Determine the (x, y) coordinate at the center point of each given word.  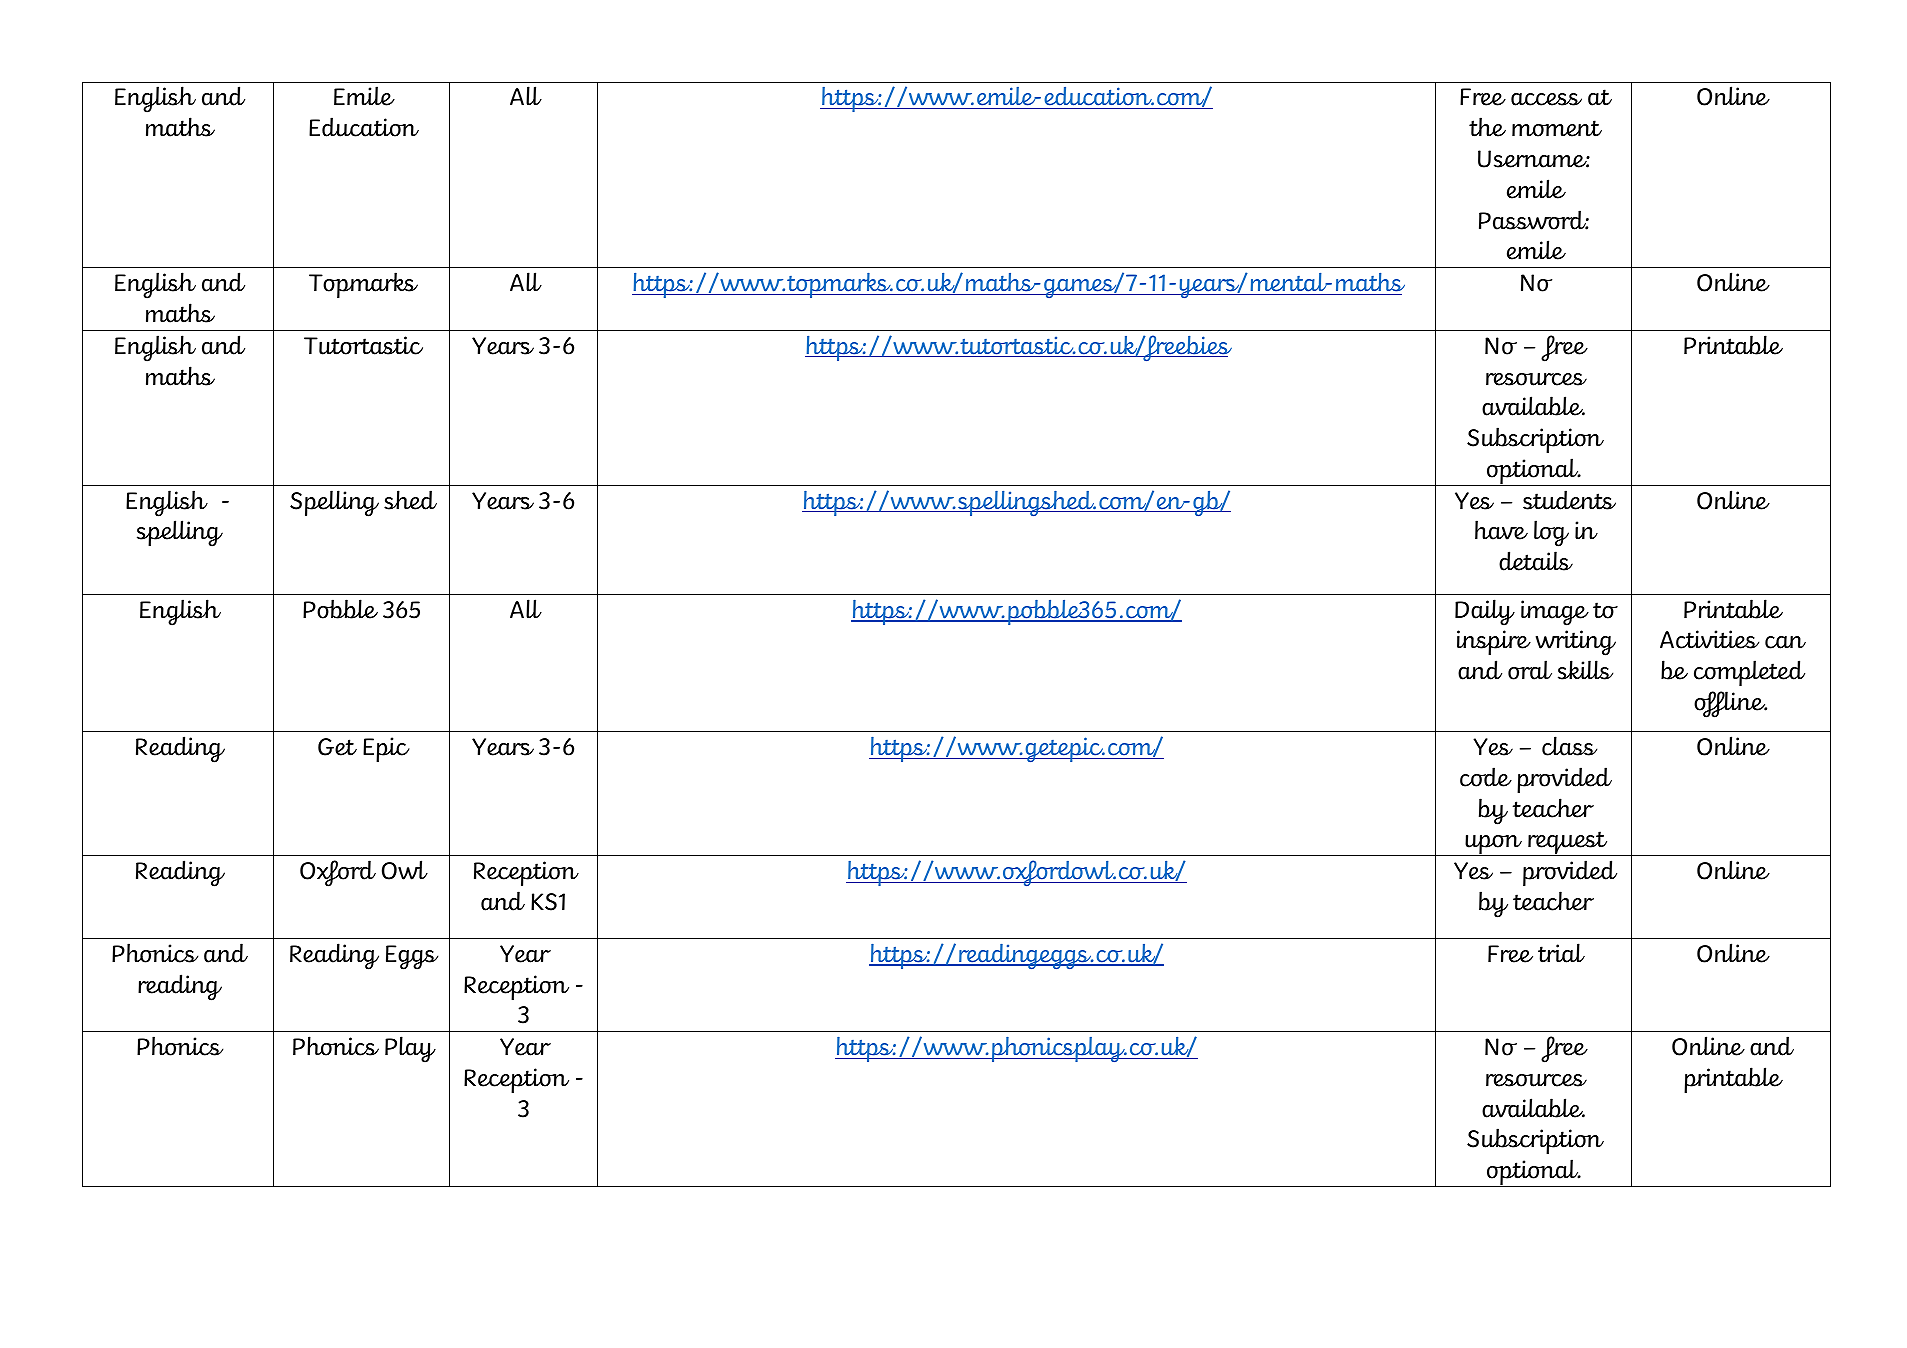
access (1546, 99)
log (1551, 533)
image (1555, 613)
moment (1557, 128)
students (1569, 500)
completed (1749, 673)
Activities (1709, 639)
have (1501, 530)
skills (1585, 670)
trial (1561, 953)
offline (1730, 704)
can (1785, 642)
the (1487, 127)
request (1568, 843)
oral (1530, 670)
